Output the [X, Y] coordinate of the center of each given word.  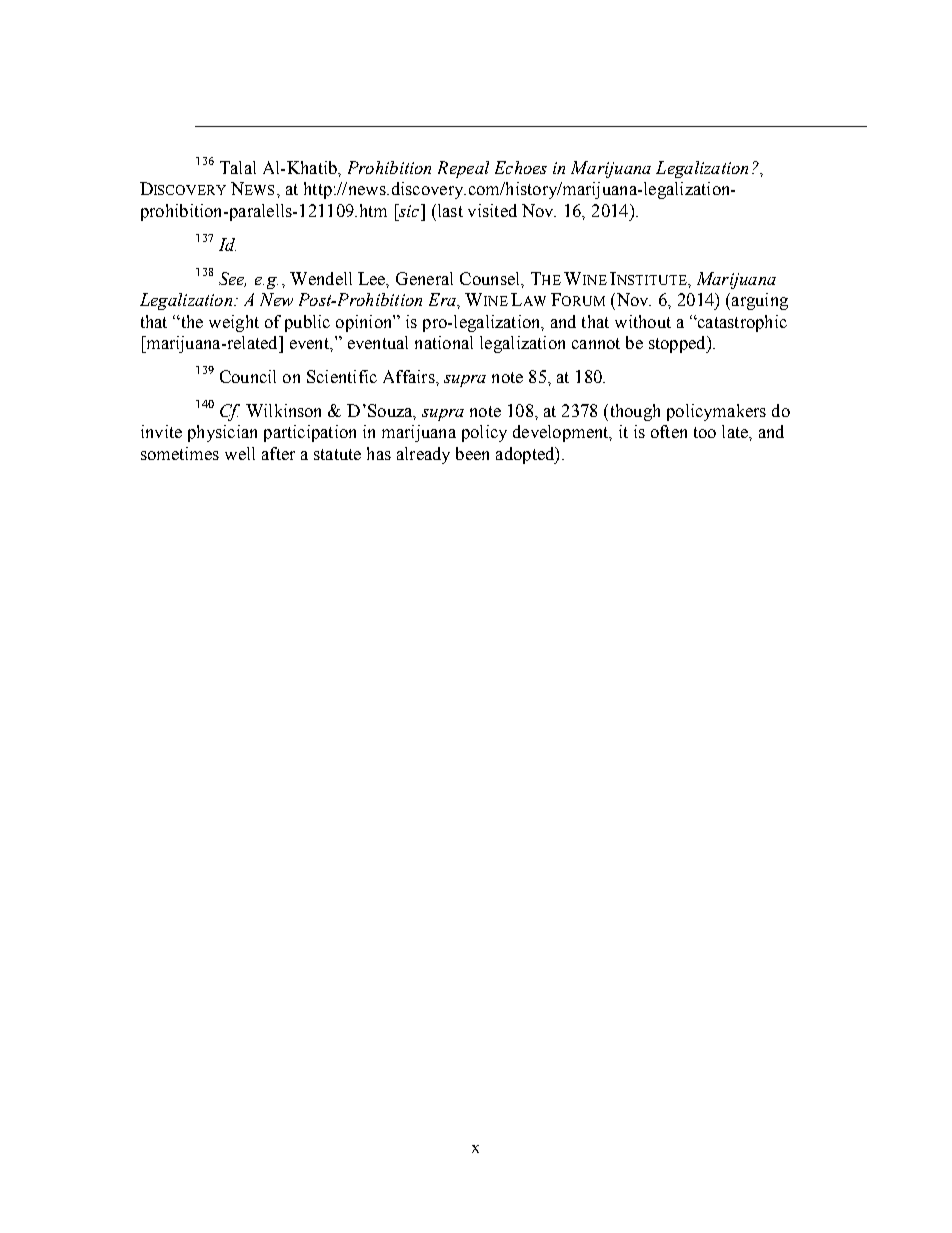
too [705, 432]
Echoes [521, 167]
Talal [238, 167]
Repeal [463, 169]
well [240, 453]
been [472, 453]
